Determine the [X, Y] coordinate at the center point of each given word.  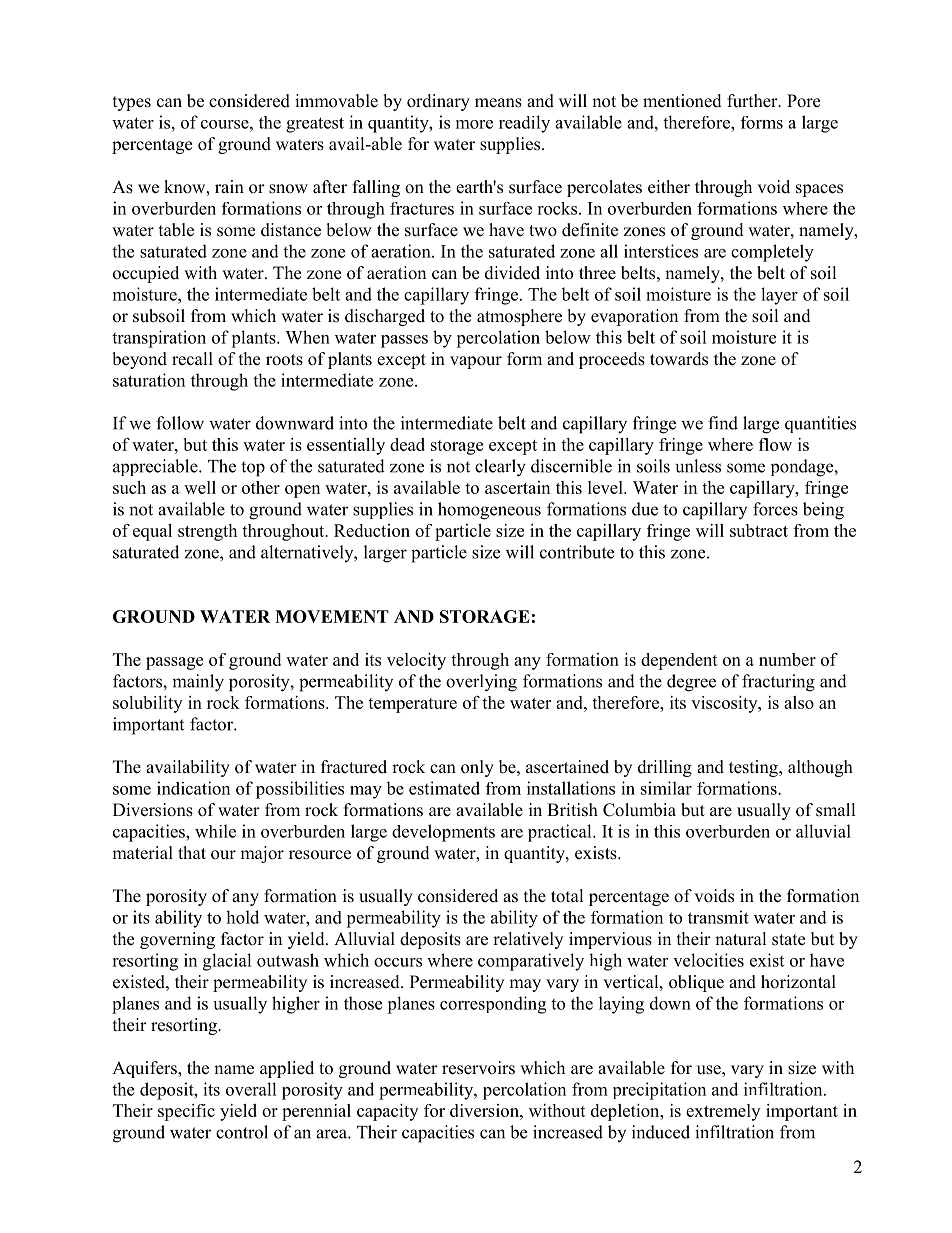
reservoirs [478, 1068]
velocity [416, 661]
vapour [476, 362]
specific [186, 1112]
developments [443, 833]
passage [174, 663]
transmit [718, 917]
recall [192, 359]
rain [229, 186]
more [474, 124]
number [787, 659]
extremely [723, 1112]
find [723, 423]
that [192, 852]
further [753, 101]
